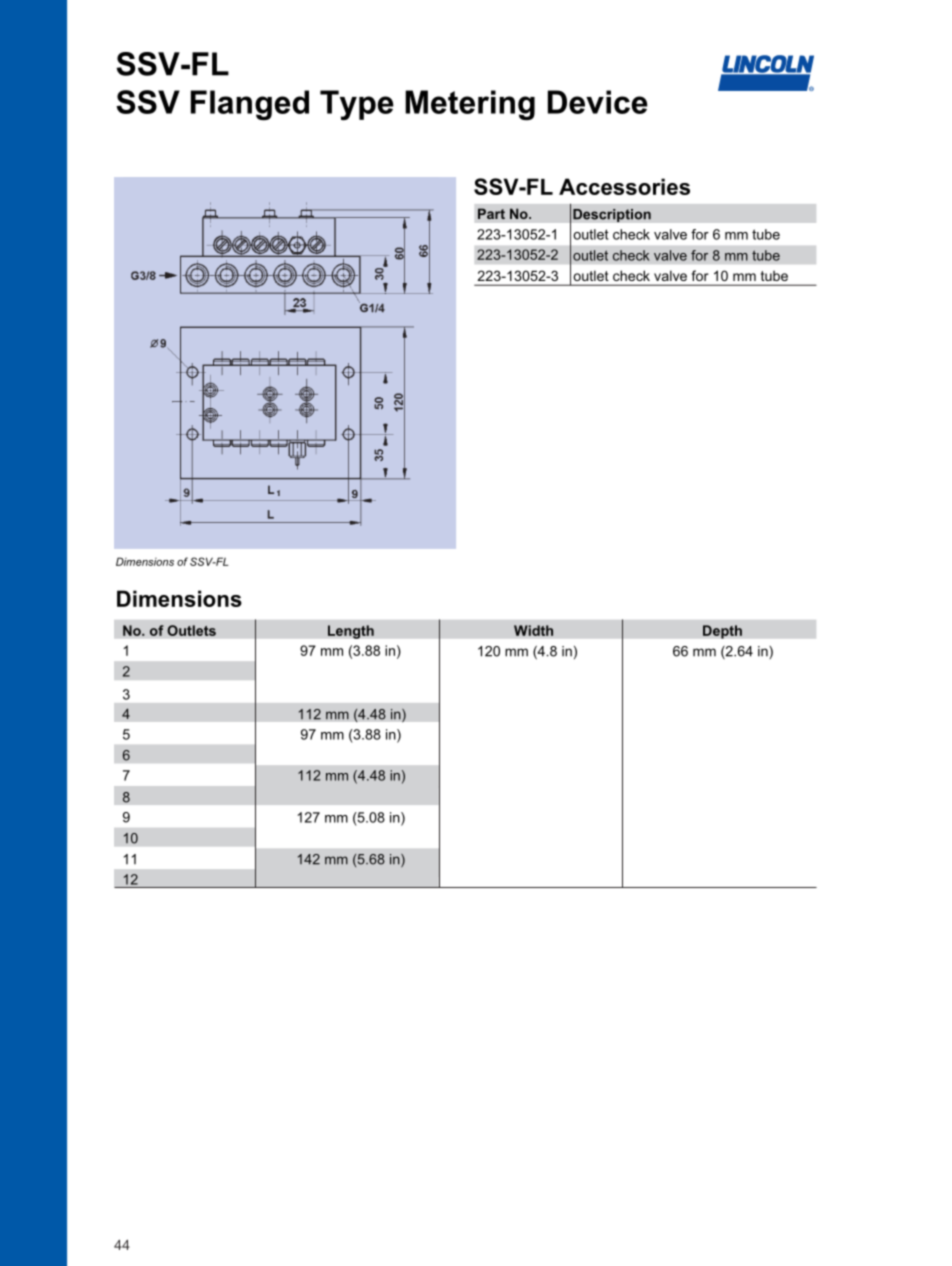  Describe the element at coordinates (533, 630) in the document. I see `Width` at that location.
